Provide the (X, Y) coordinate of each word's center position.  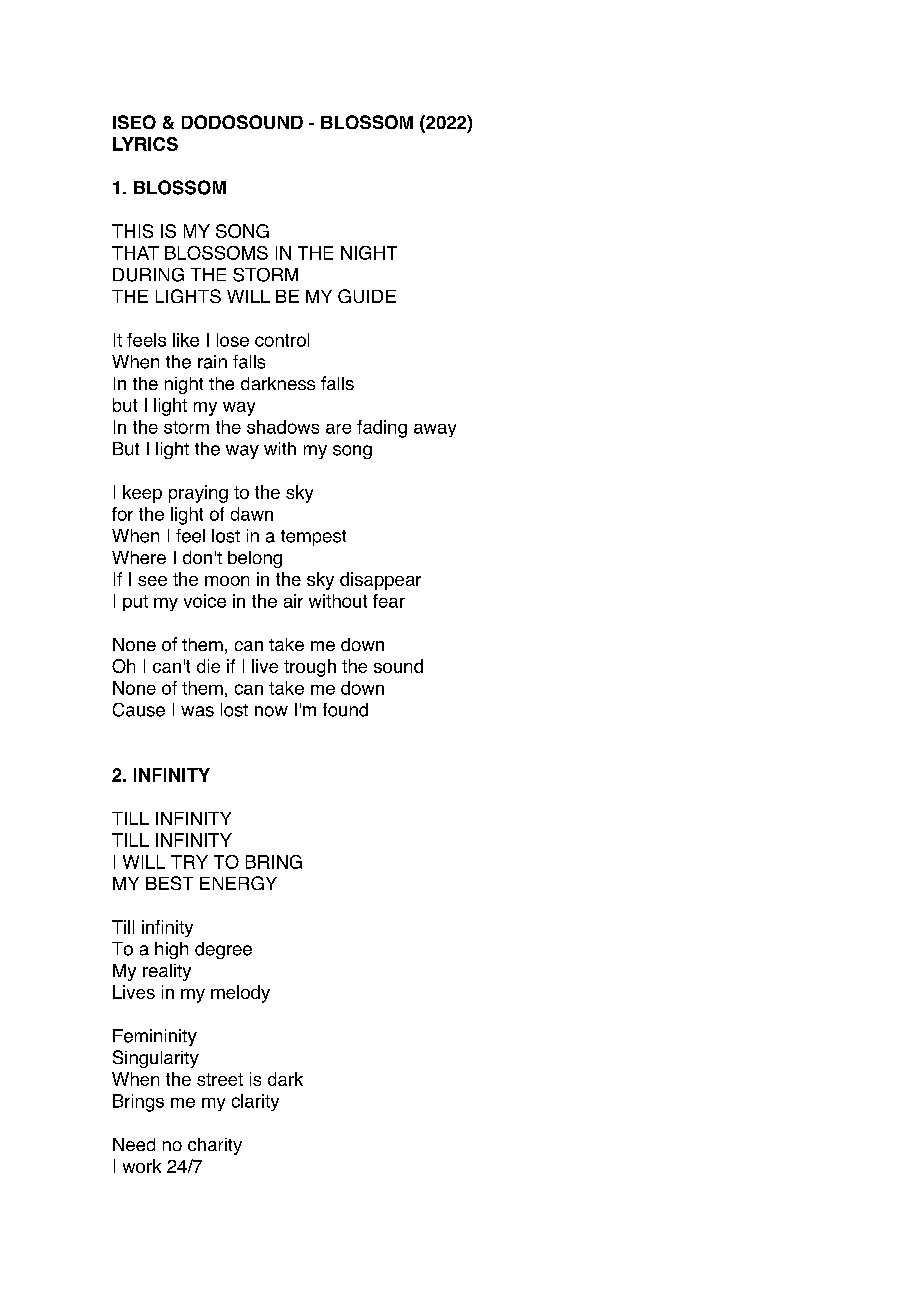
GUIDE (367, 296)
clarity (255, 1102)
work (142, 1166)
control (282, 340)
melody (240, 994)
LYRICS (145, 144)
